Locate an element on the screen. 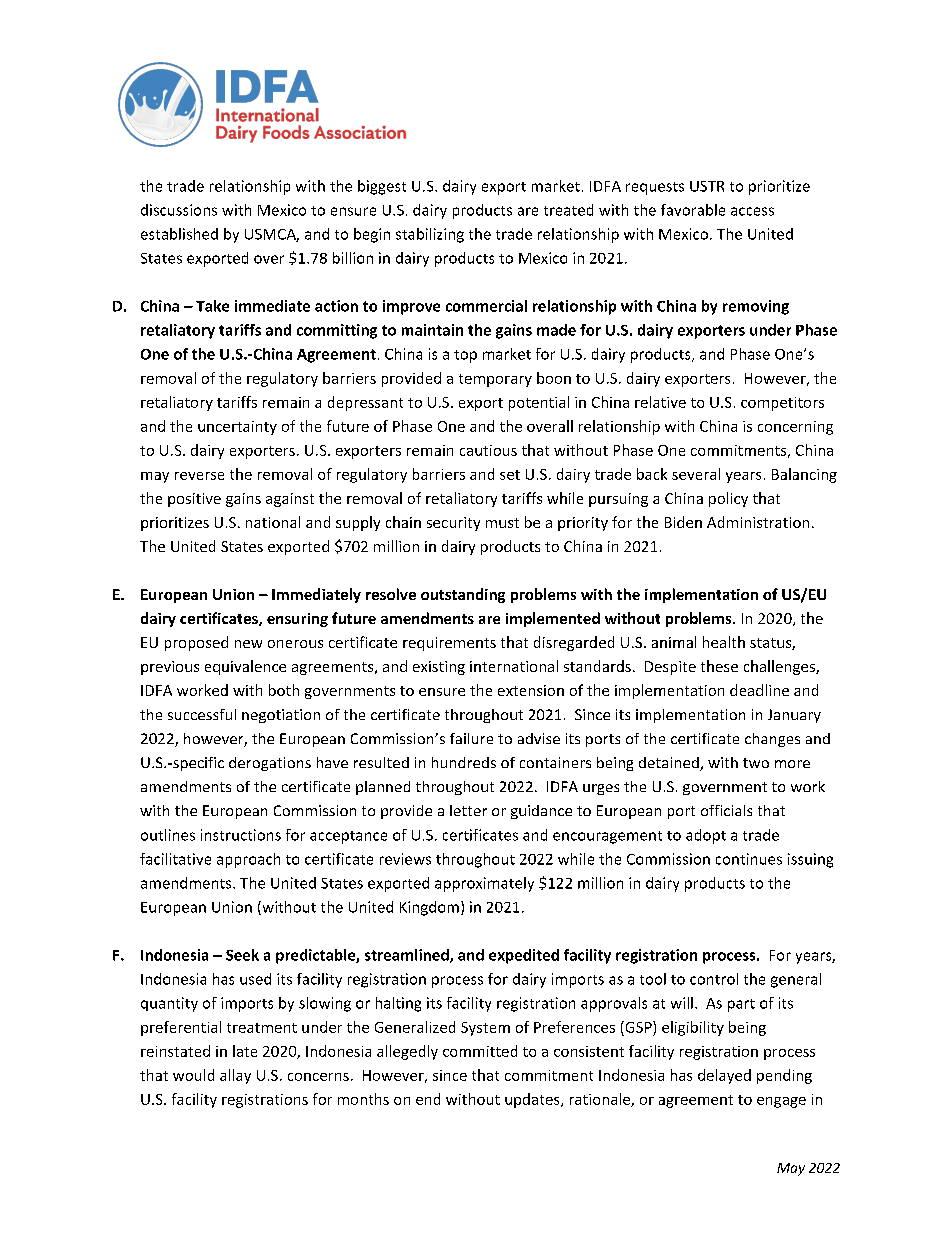  committed is located at coordinates (480, 1051).
